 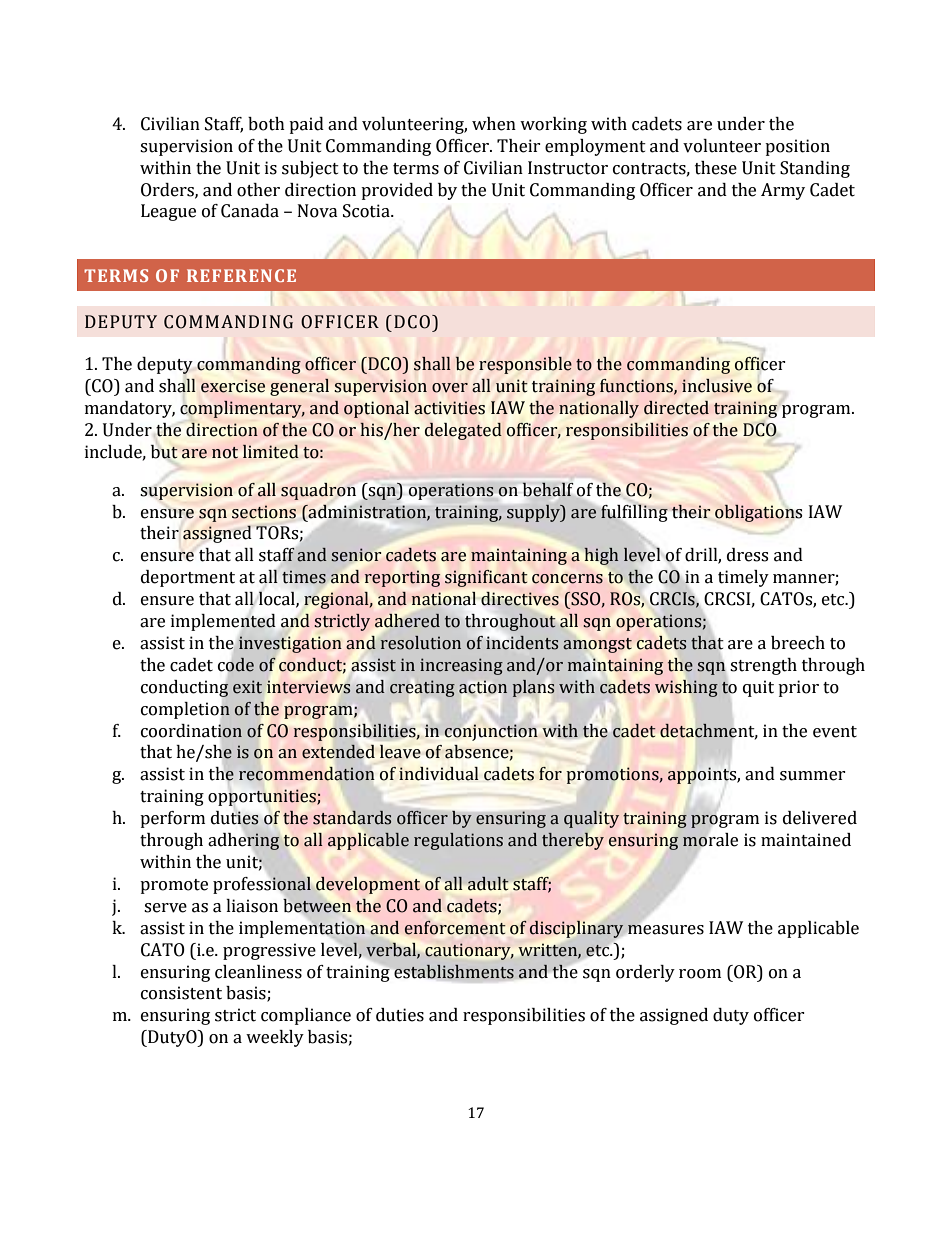 What do you see at coordinates (797, 147) in the image?
I see `position` at bounding box center [797, 147].
